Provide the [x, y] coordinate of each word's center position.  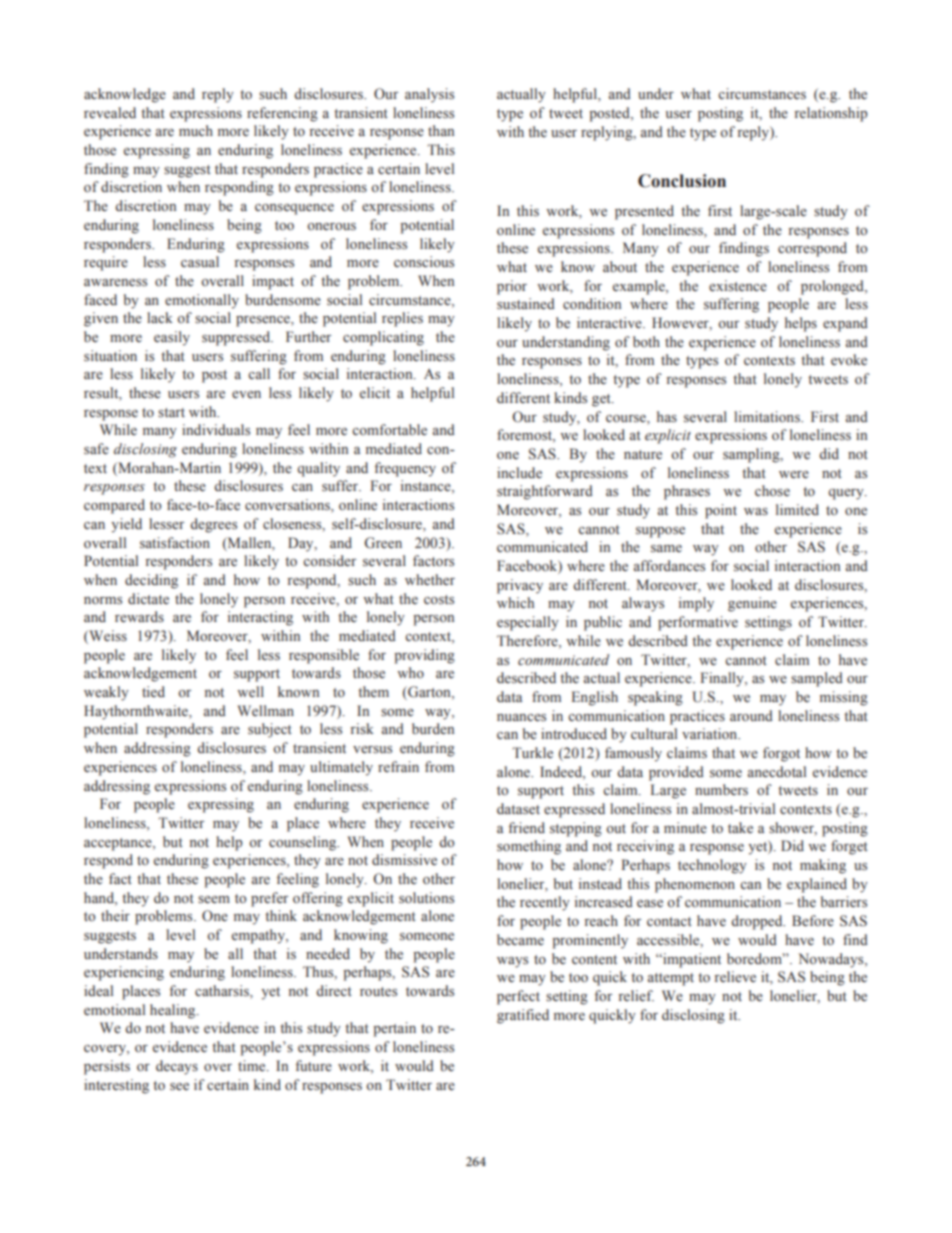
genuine [752, 604]
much [196, 130]
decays [177, 1067]
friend [526, 827]
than [441, 130]
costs [439, 600]
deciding [151, 581]
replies [402, 319]
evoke [849, 359]
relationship [831, 114]
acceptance [119, 844]
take [740, 827]
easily [172, 338]
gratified [523, 1016]
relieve [735, 977]
